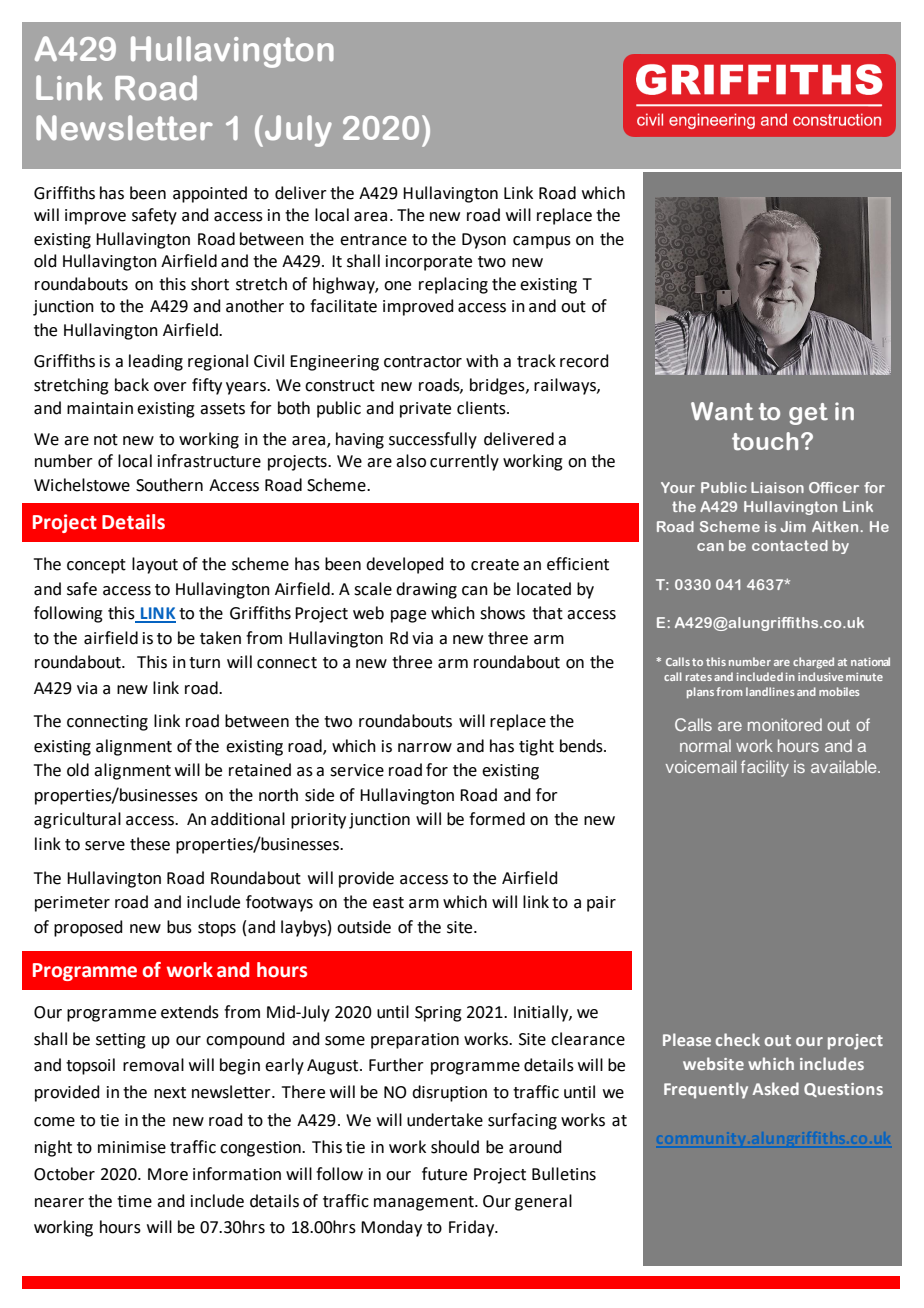 Image resolution: width=924 pixels, height=1308 pixels. I want to click on layout, so click(155, 565).
